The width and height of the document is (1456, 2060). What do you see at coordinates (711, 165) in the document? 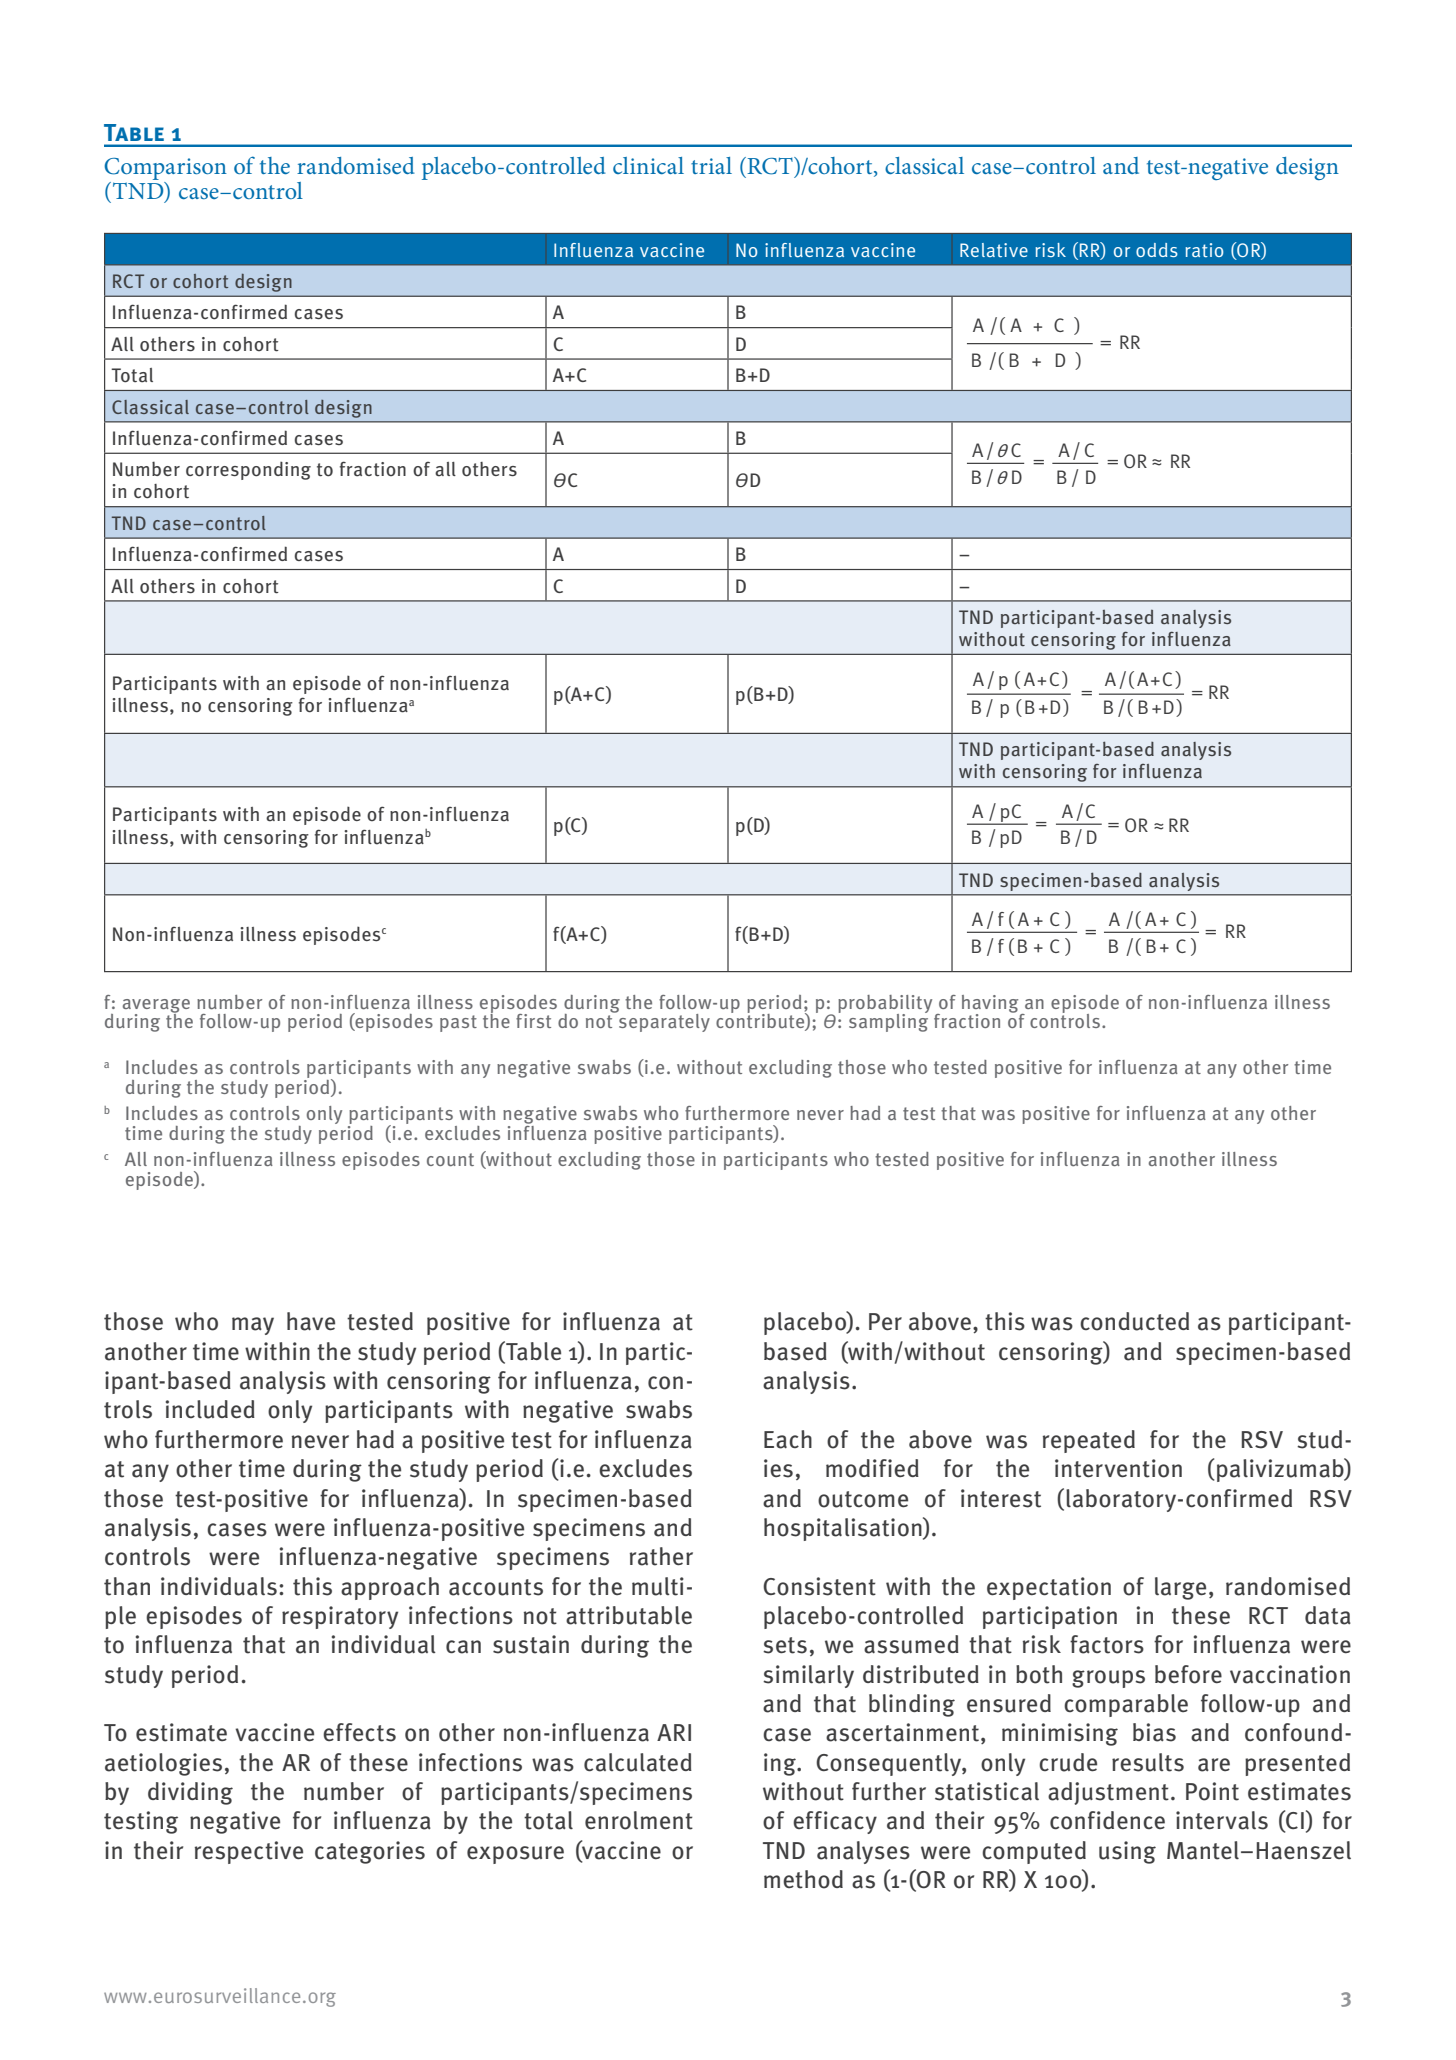
I see `trial` at bounding box center [711, 165].
